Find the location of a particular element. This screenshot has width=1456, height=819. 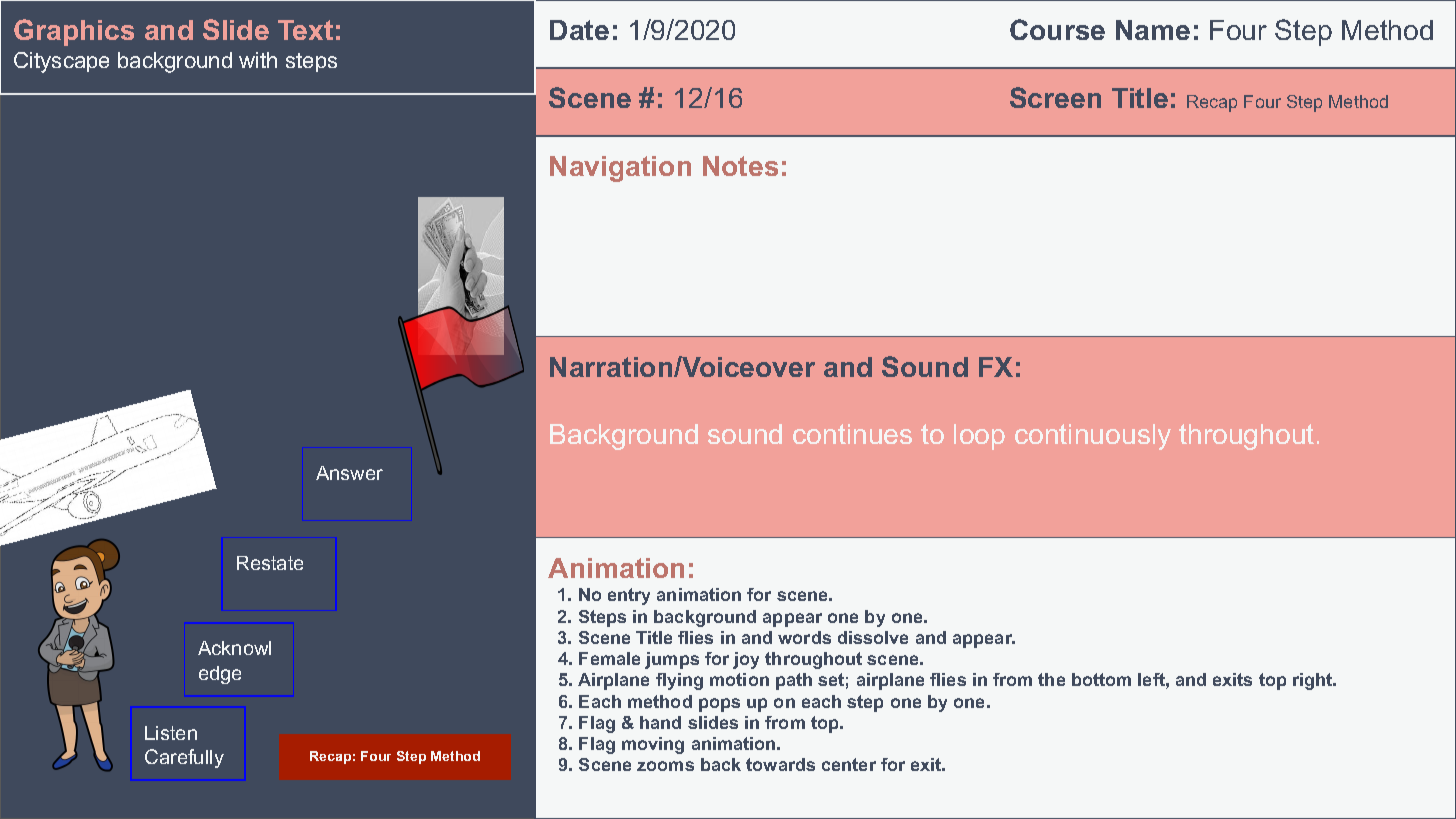

entry is located at coordinates (629, 596).
